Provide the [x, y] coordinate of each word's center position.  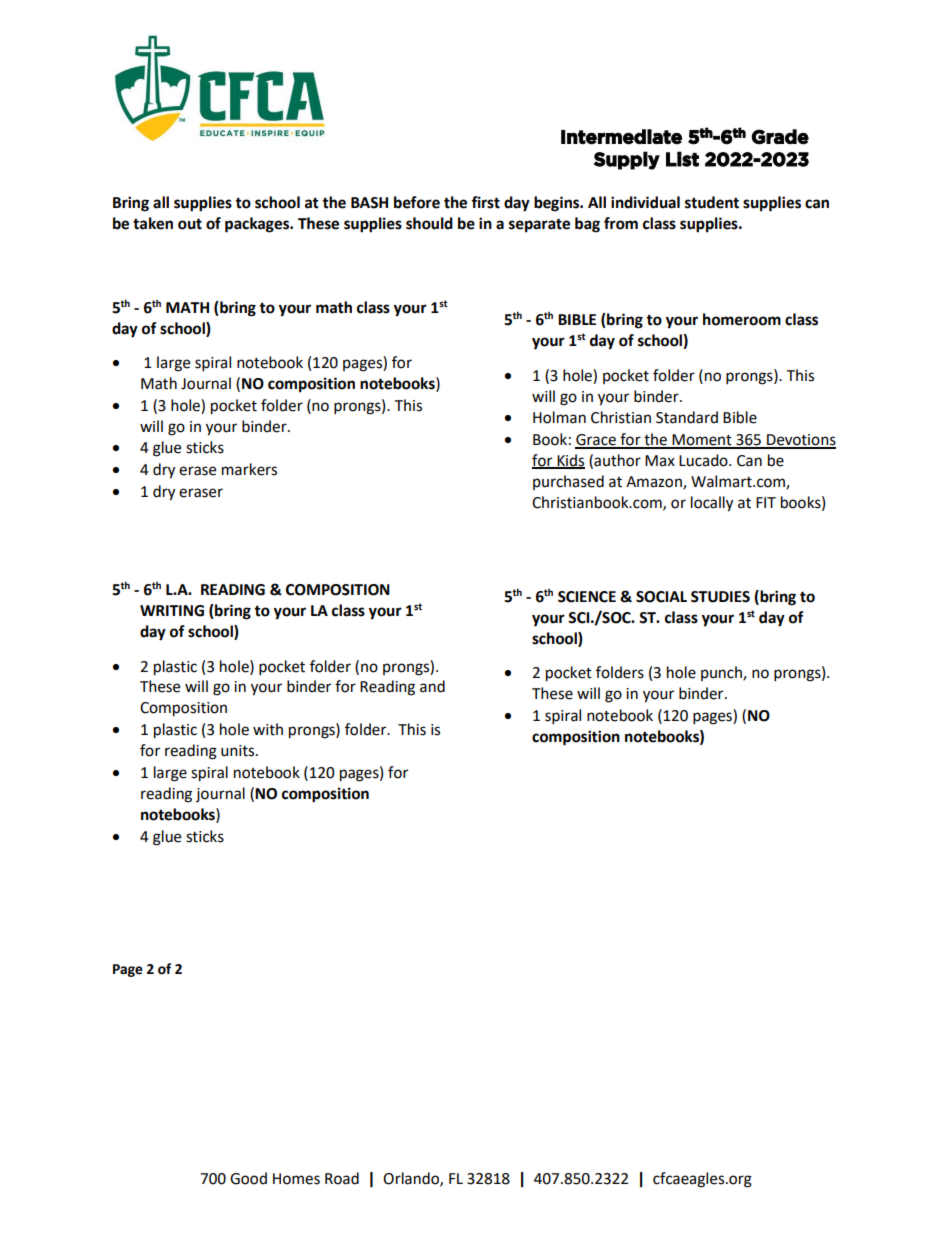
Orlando [412, 1179]
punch [722, 673]
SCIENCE [587, 597]
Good [248, 1178]
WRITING [172, 611]
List [682, 159]
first [485, 202]
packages [258, 225]
